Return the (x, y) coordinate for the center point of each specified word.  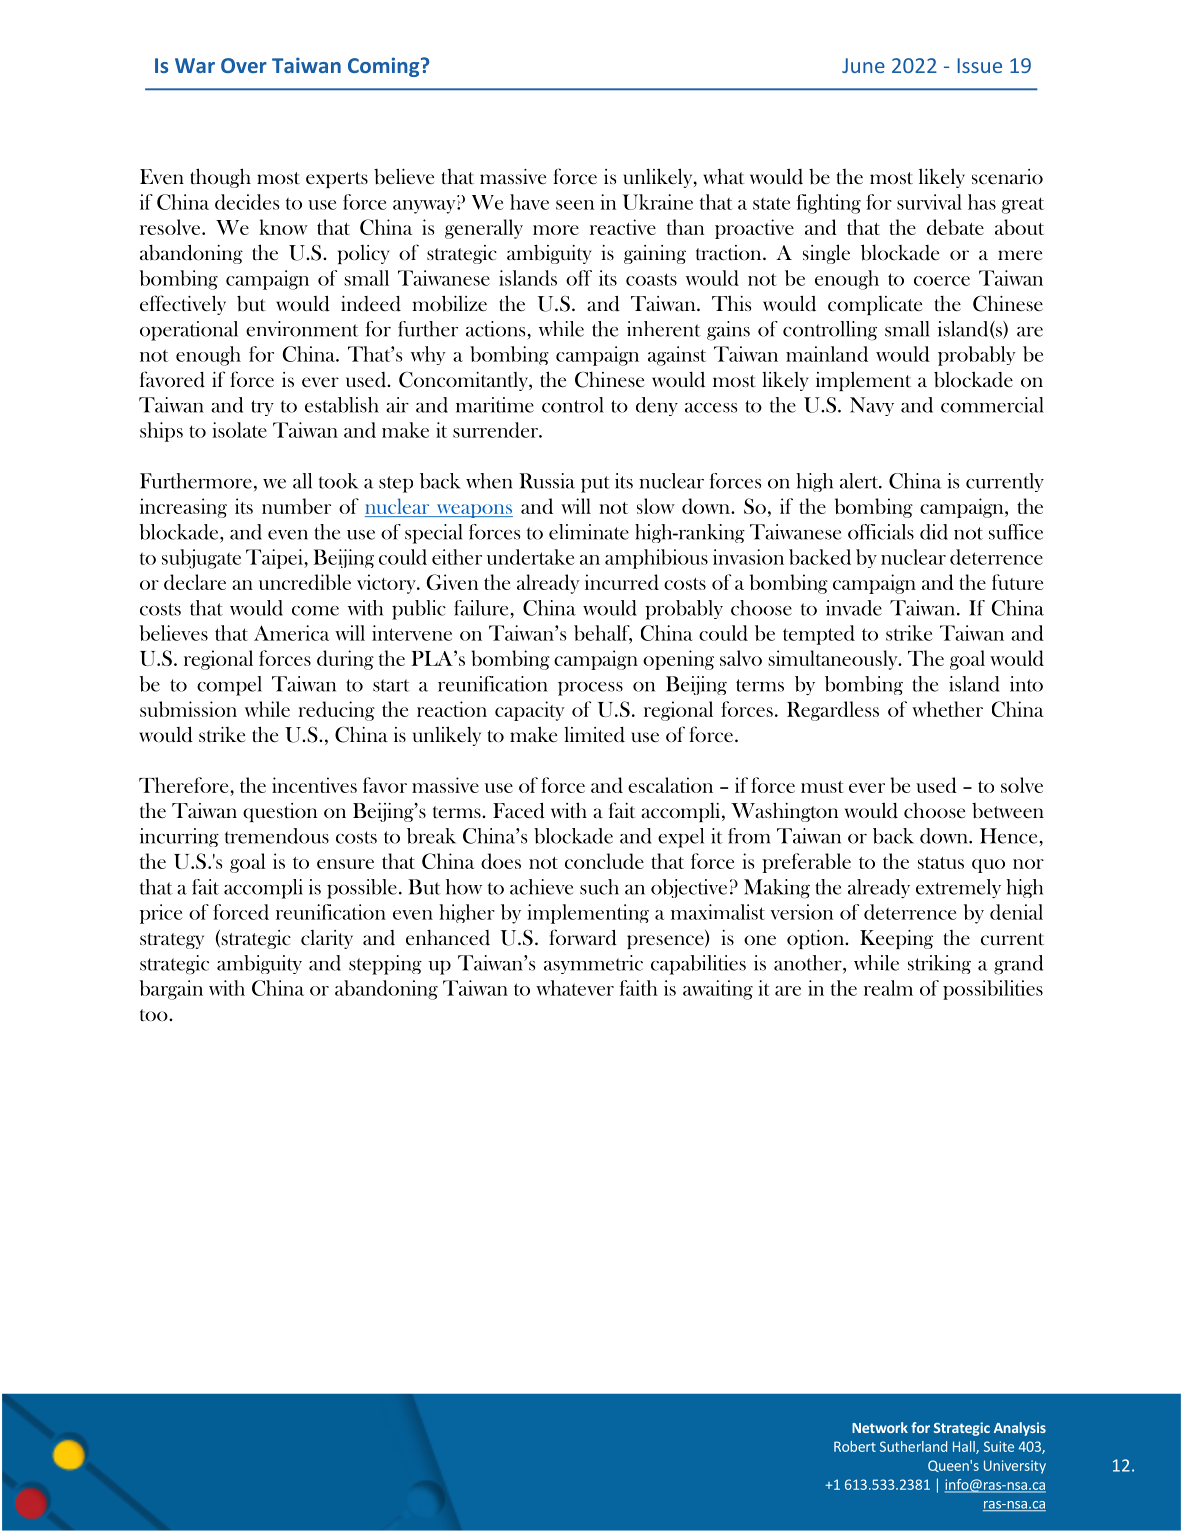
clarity (327, 939)
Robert (855, 1446)
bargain (171, 990)
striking (939, 964)
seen (575, 205)
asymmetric (593, 964)
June (863, 65)
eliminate (589, 532)
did (934, 532)
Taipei (275, 559)
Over (244, 65)
